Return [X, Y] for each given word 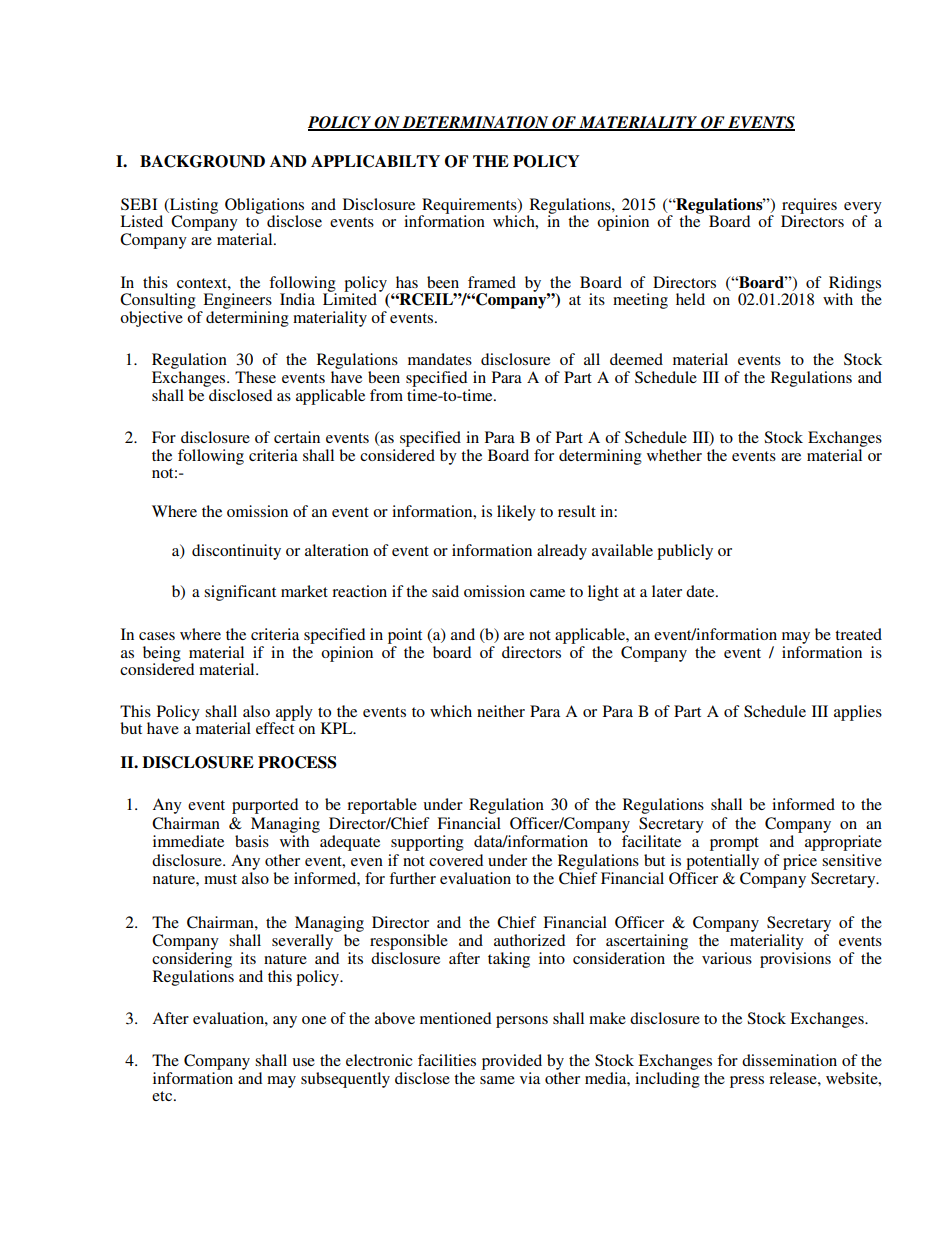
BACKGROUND [202, 161]
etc [163, 1096]
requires [809, 207]
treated [858, 634]
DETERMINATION [476, 123]
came [547, 593]
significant [240, 593]
